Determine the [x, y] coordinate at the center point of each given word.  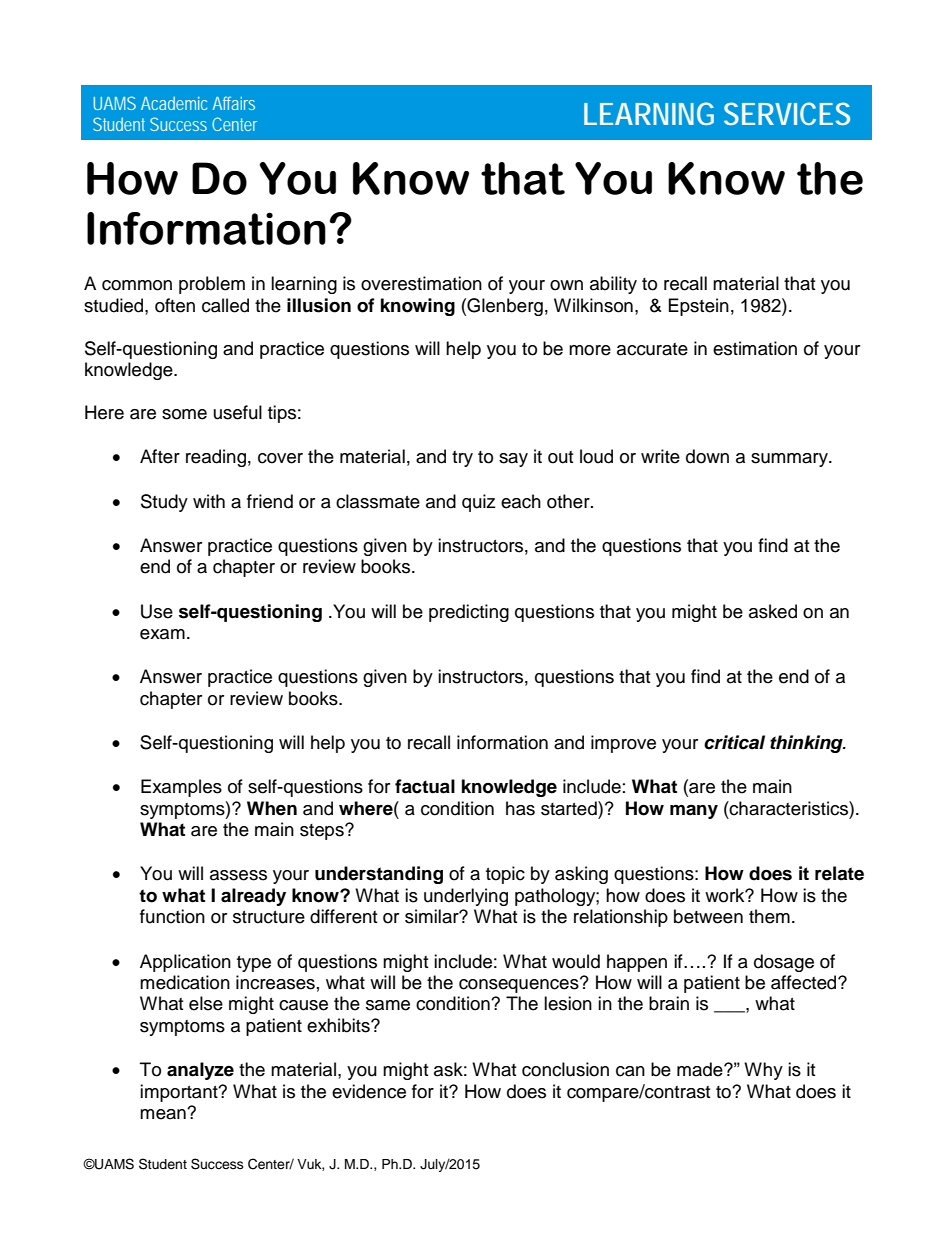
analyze [200, 1071]
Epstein [699, 307]
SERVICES [787, 113]
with [209, 501]
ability [613, 285]
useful [238, 412]
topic [505, 875]
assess [238, 875]
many [694, 811]
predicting [469, 613]
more [590, 350]
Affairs [234, 103]
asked [773, 611]
